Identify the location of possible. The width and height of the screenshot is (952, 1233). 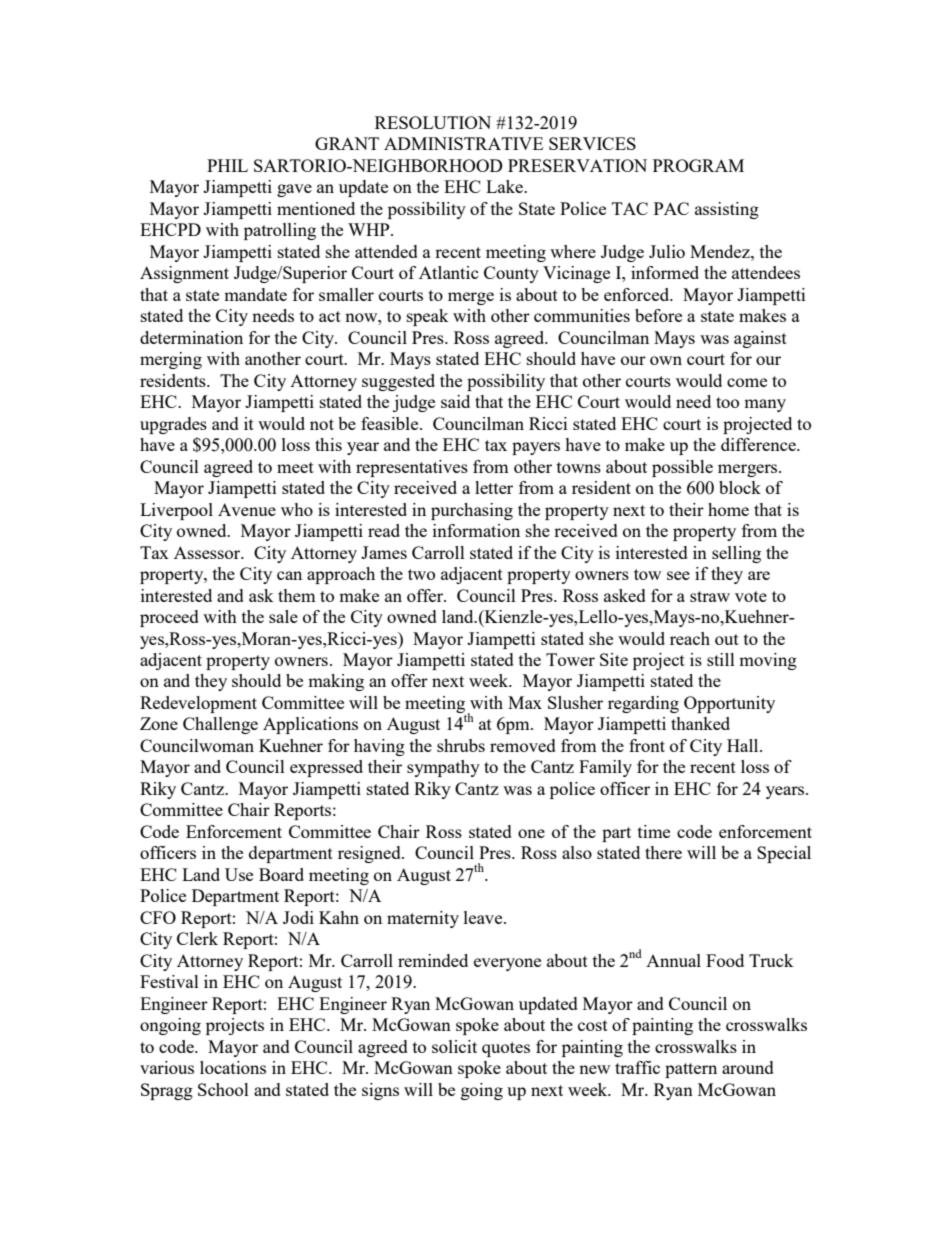
(682, 468).
